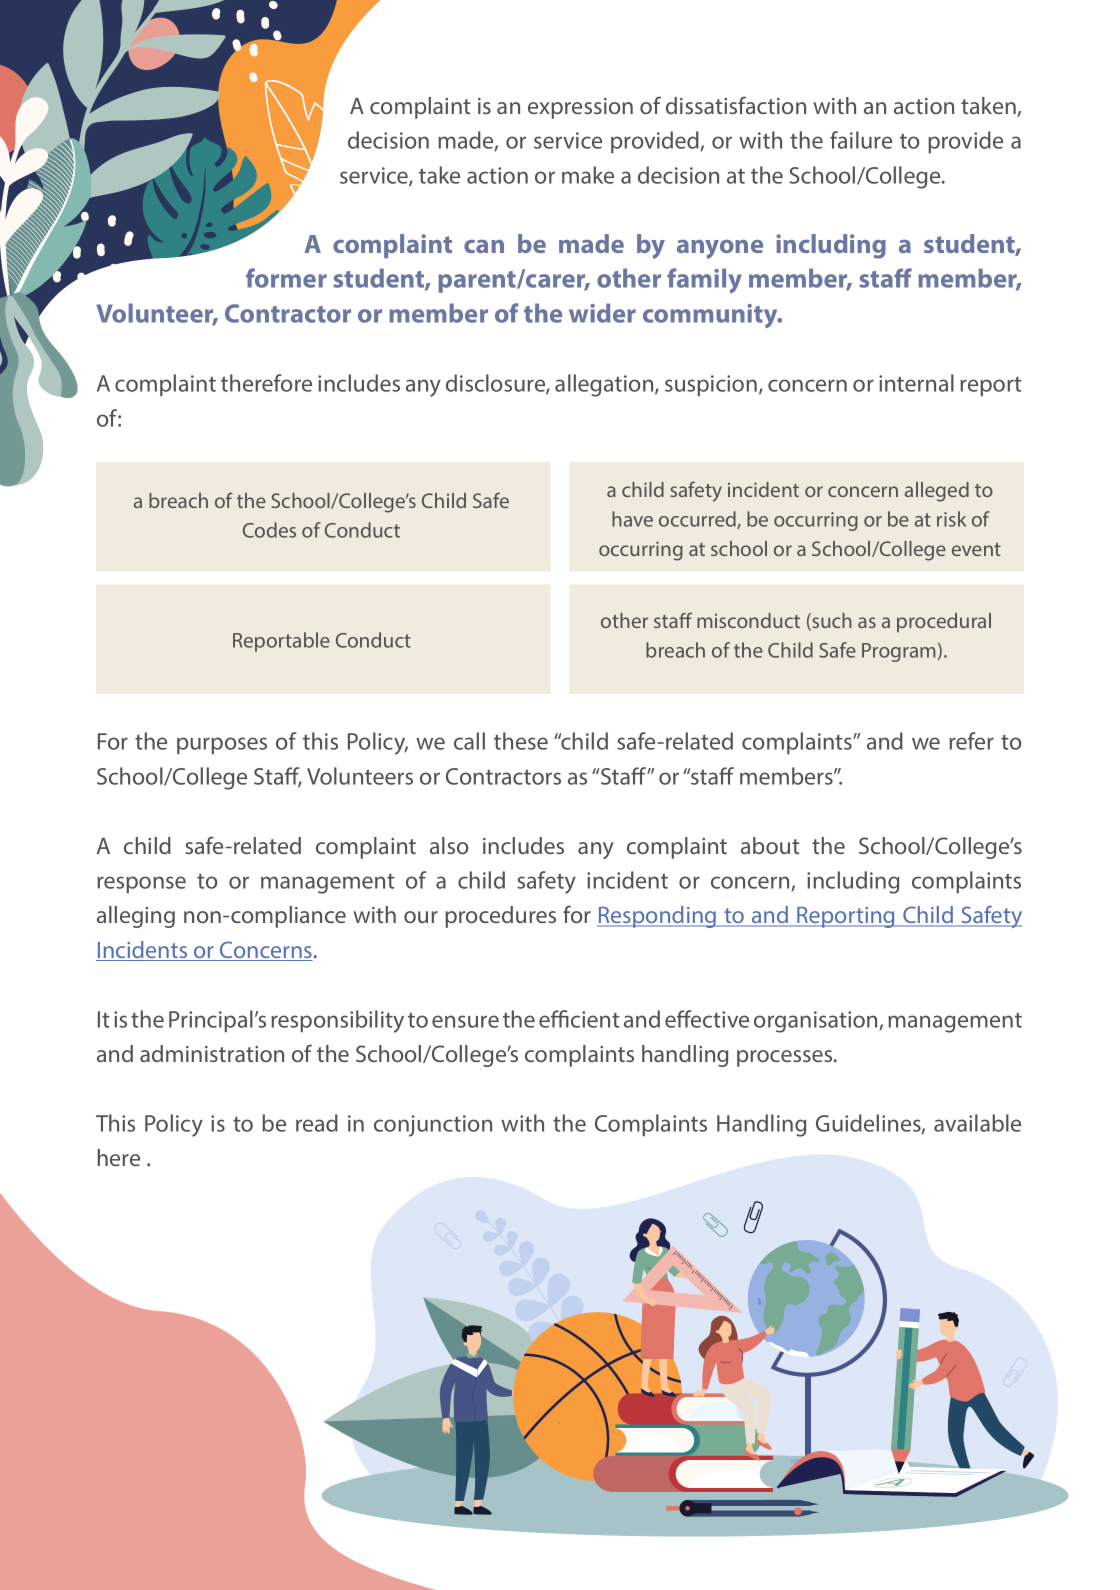 The image size is (1120, 1590). I want to click on failure, so click(861, 140).
